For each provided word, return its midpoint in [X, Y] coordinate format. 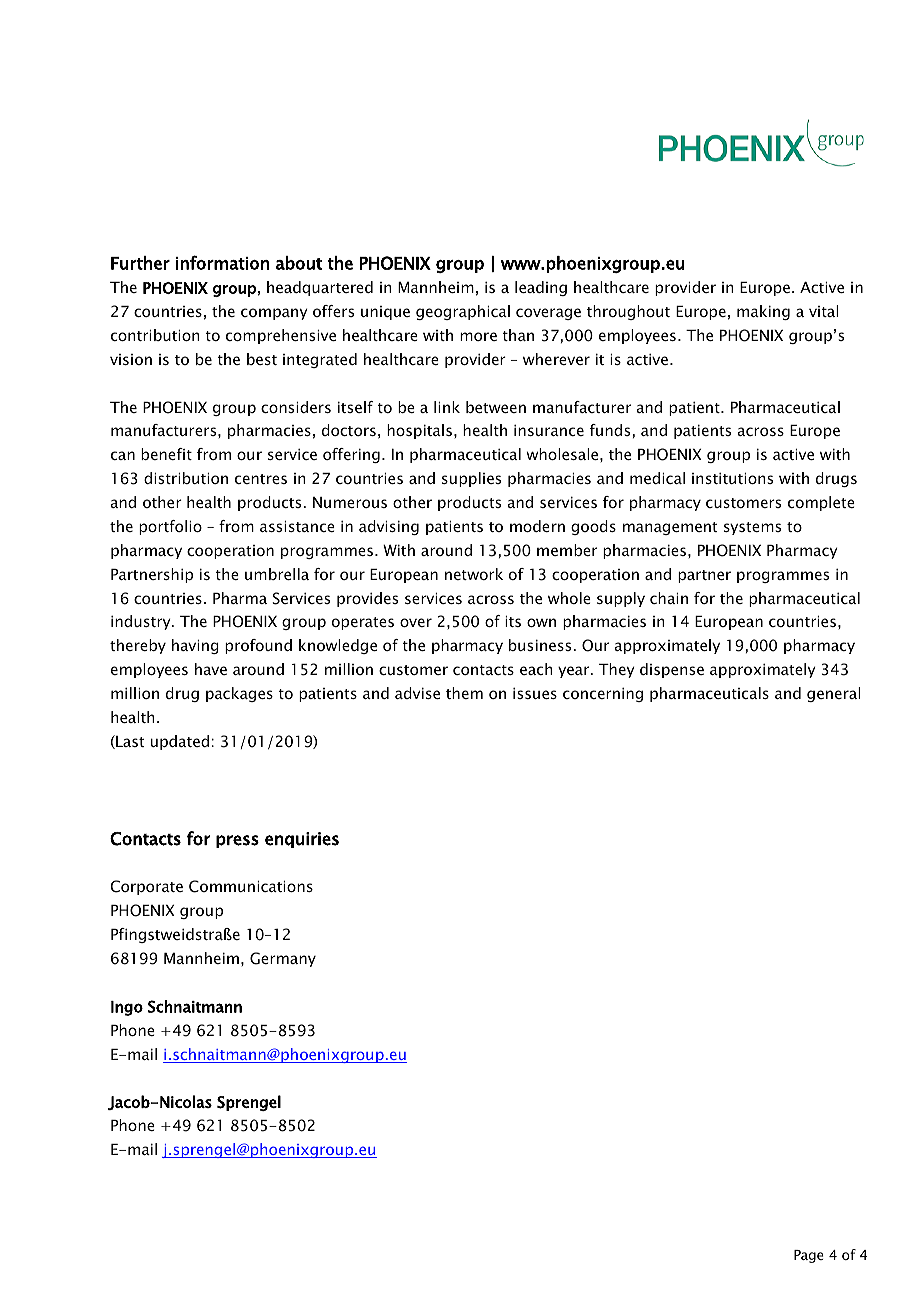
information [222, 262]
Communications [251, 886]
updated [180, 742]
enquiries [302, 840]
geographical [463, 312]
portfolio [170, 527]
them [464, 693]
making [763, 312]
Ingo [127, 1008]
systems [752, 528]
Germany [283, 959]
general [834, 694]
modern [537, 526]
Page [809, 1256]
